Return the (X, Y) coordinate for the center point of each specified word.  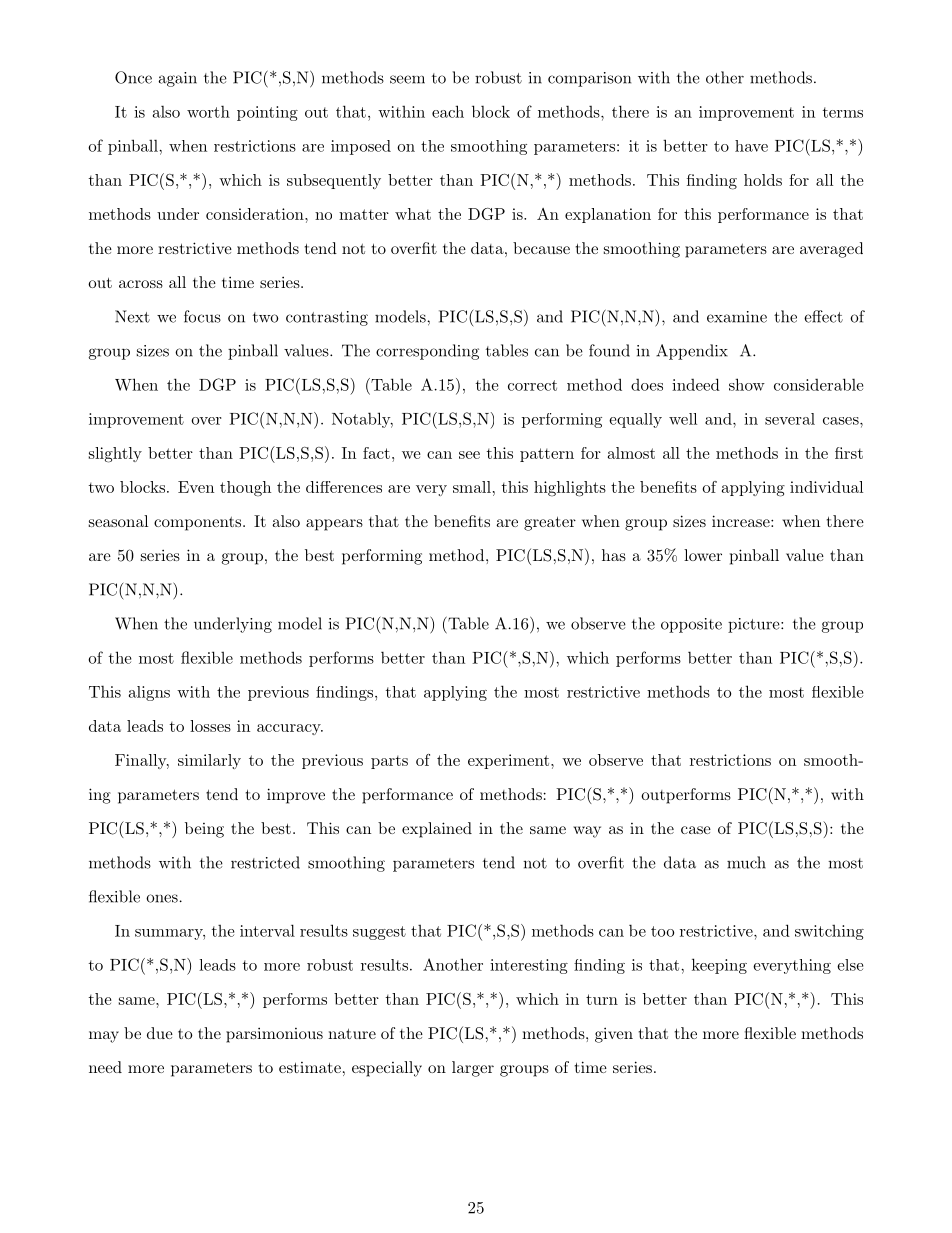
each (448, 111)
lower (703, 555)
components (199, 523)
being (204, 830)
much (746, 862)
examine (737, 317)
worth (208, 111)
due (160, 1033)
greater (550, 523)
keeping (719, 966)
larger (473, 1069)
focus (202, 316)
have (751, 146)
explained (437, 830)
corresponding (427, 352)
